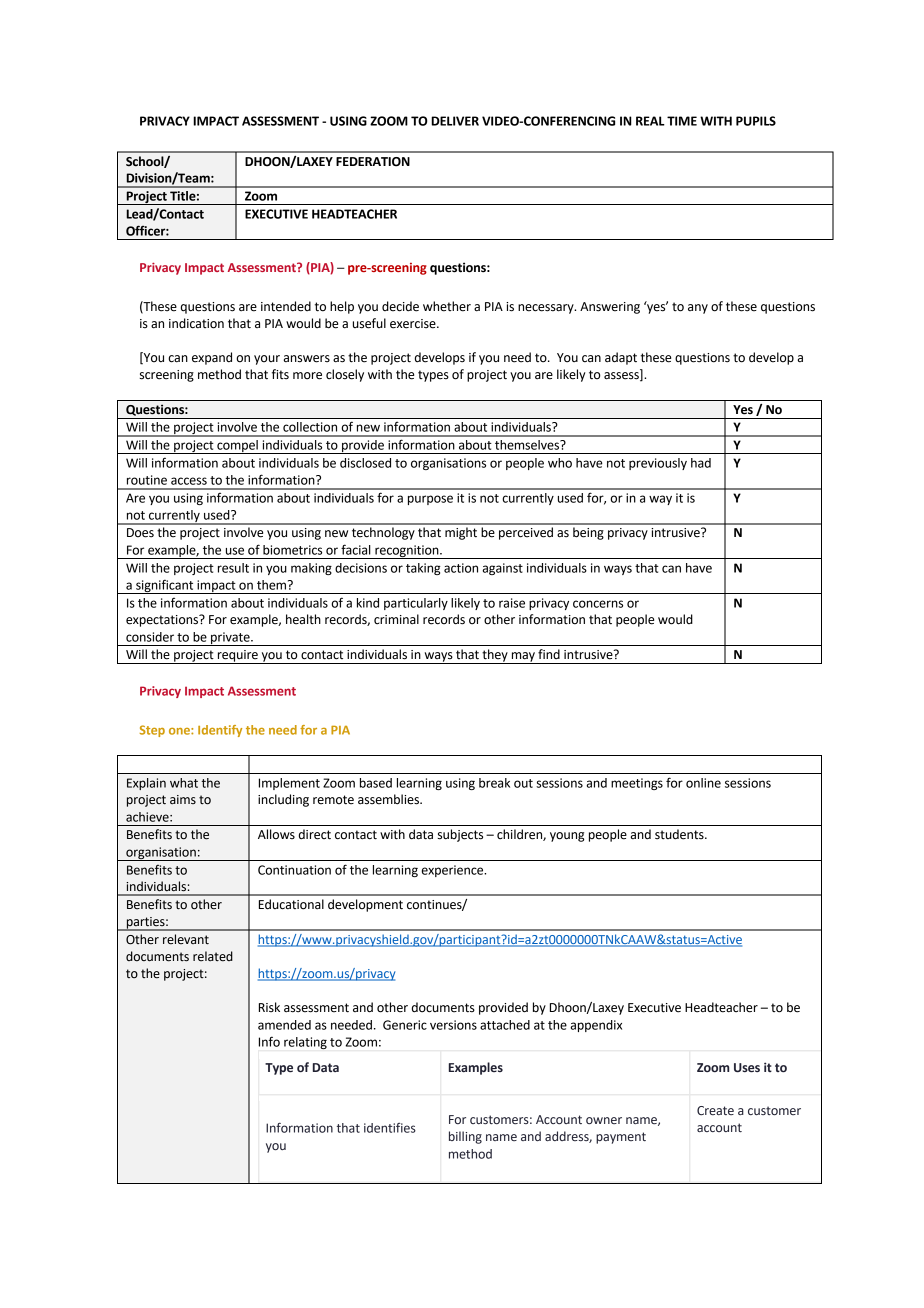 The image size is (924, 1308). I want to click on Allows, so click(276, 834).
